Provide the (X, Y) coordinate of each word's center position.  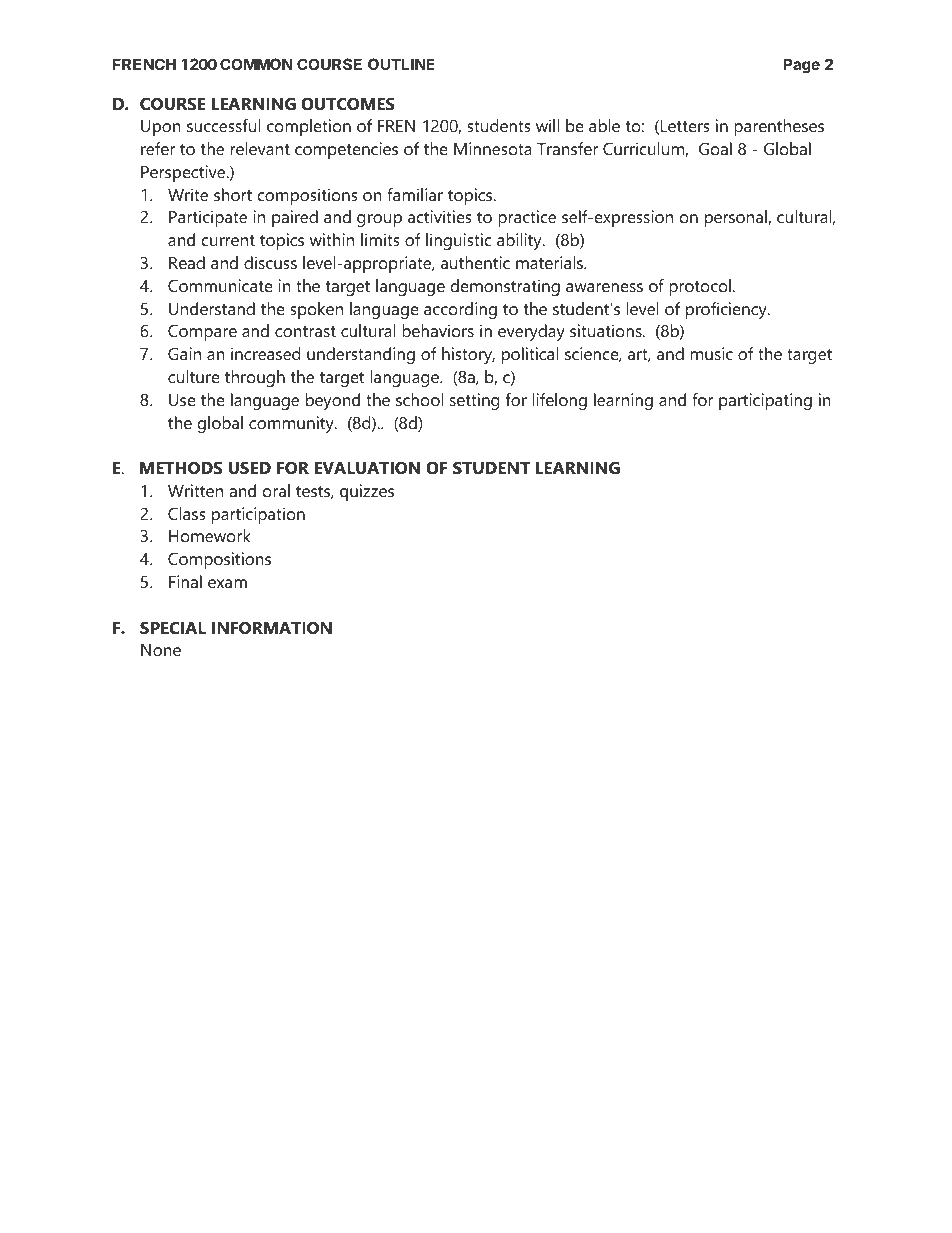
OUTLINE (401, 64)
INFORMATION (272, 627)
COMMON (256, 64)
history (468, 355)
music (712, 353)
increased (266, 353)
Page (801, 66)
